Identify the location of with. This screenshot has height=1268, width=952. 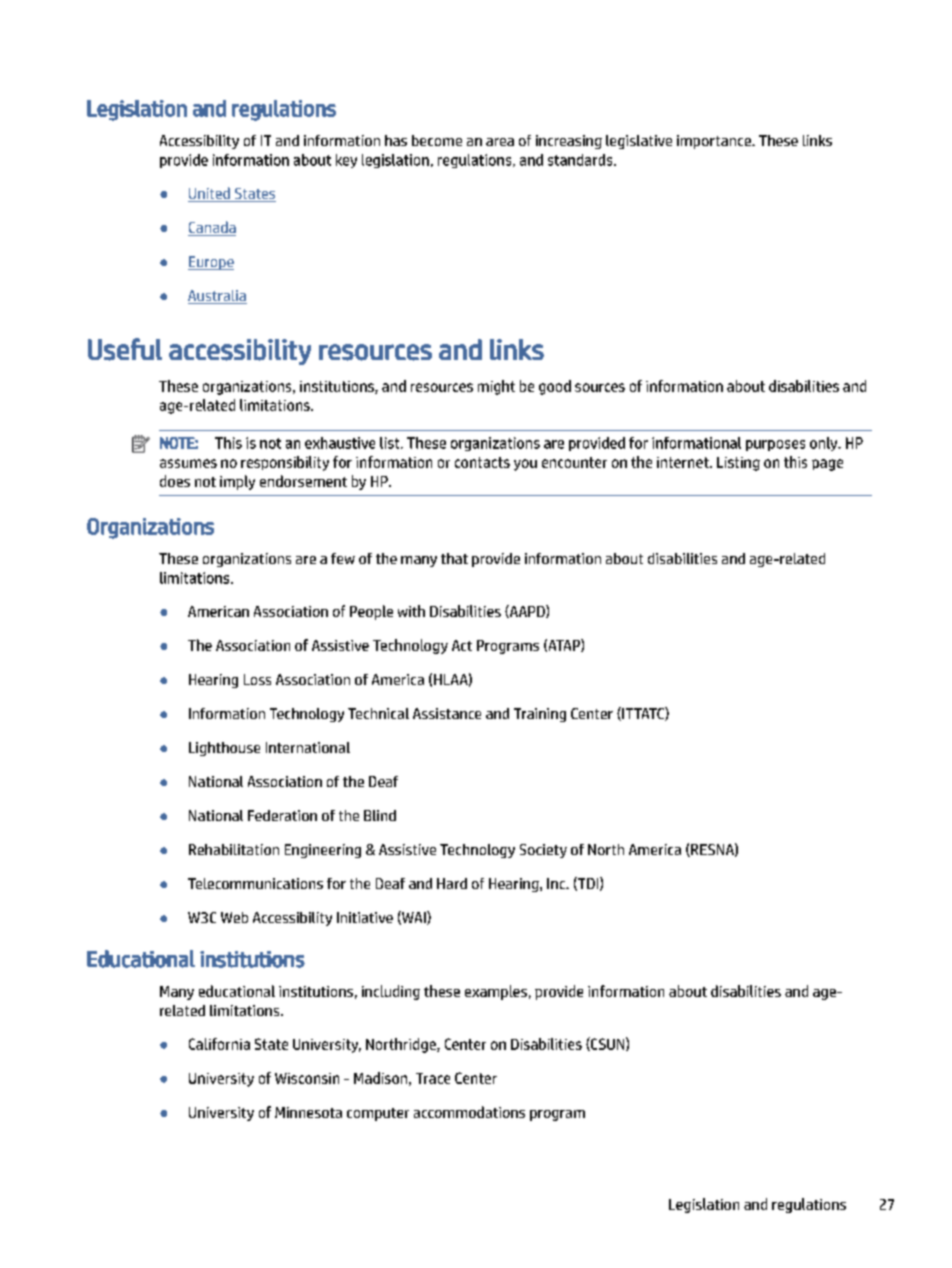
(411, 611).
